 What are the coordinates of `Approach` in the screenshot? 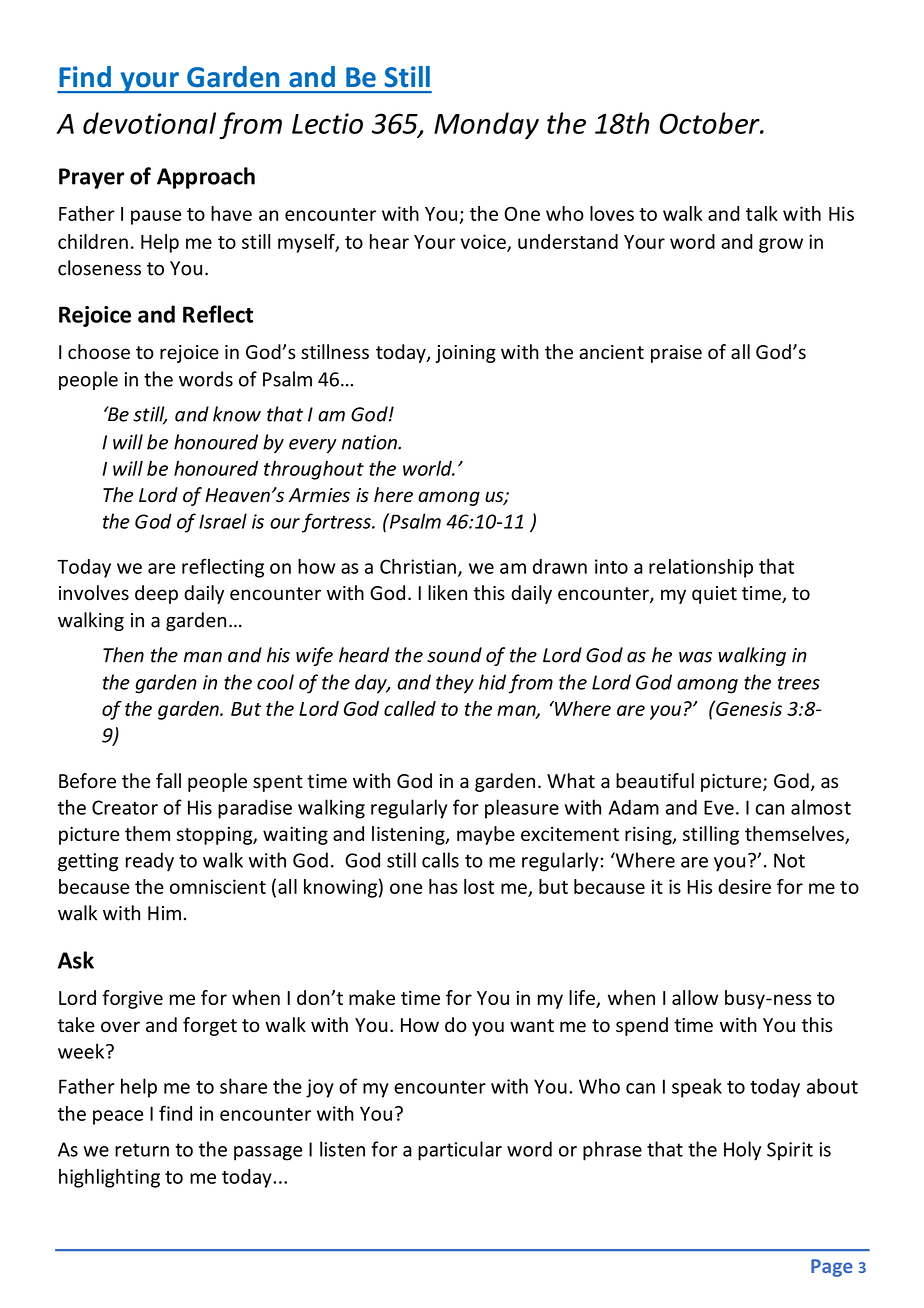 It's located at (206, 178).
